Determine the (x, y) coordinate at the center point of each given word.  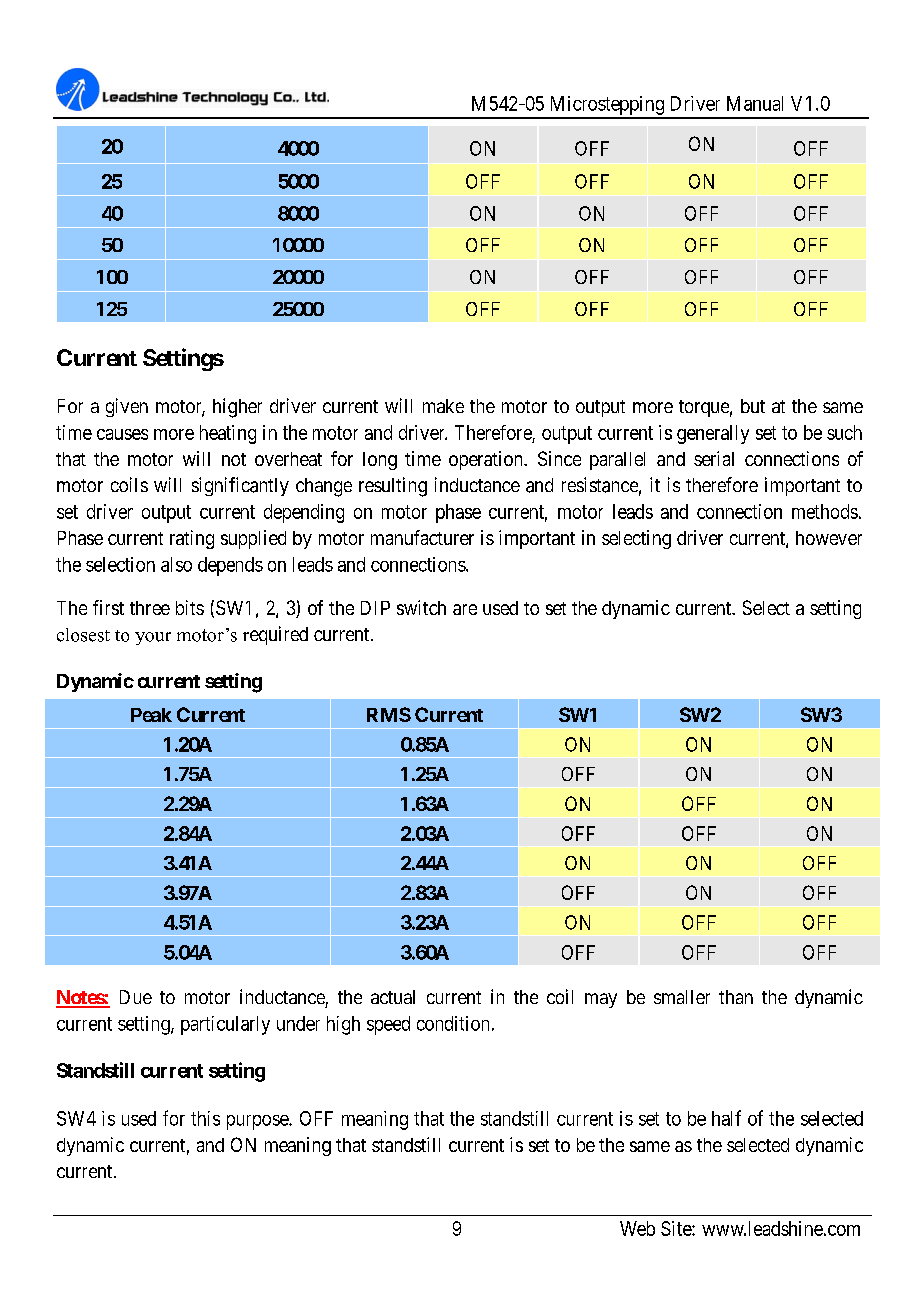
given (127, 407)
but (753, 406)
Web (637, 1228)
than (736, 997)
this (205, 1118)
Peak (151, 715)
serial (714, 458)
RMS (389, 714)
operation (487, 460)
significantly (240, 486)
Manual (755, 103)
